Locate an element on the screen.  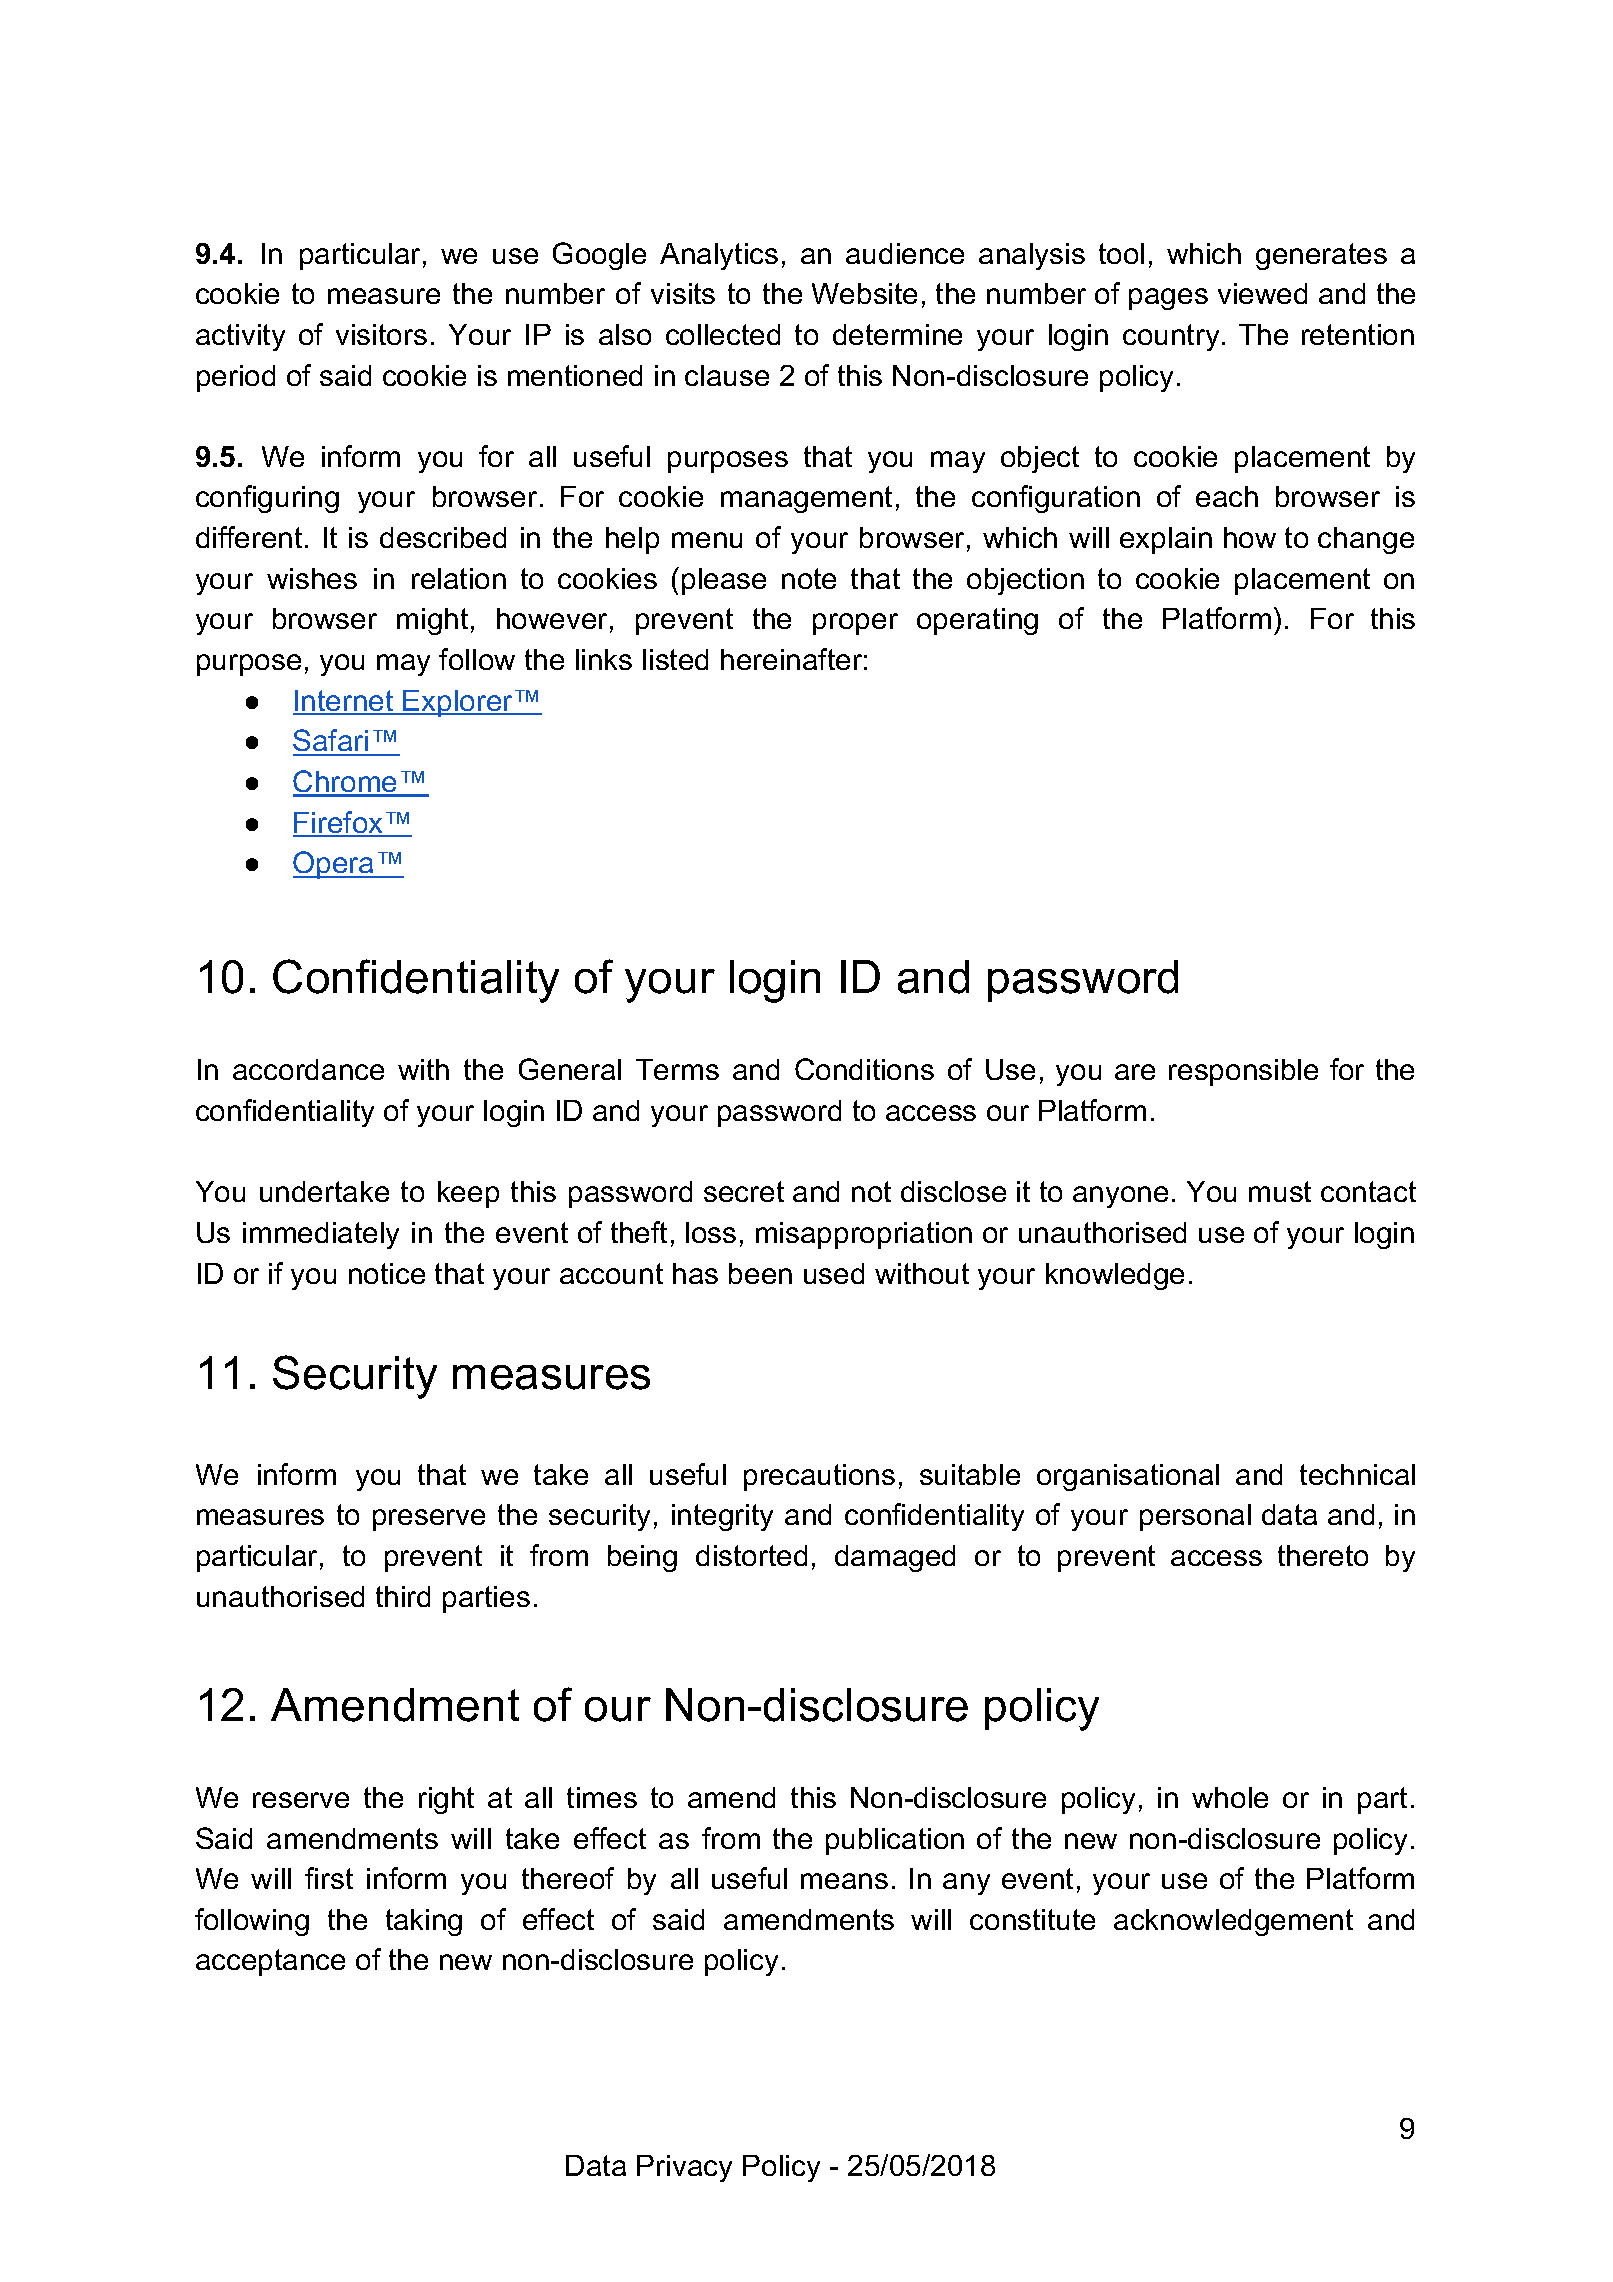
acceptance is located at coordinates (270, 1962).
